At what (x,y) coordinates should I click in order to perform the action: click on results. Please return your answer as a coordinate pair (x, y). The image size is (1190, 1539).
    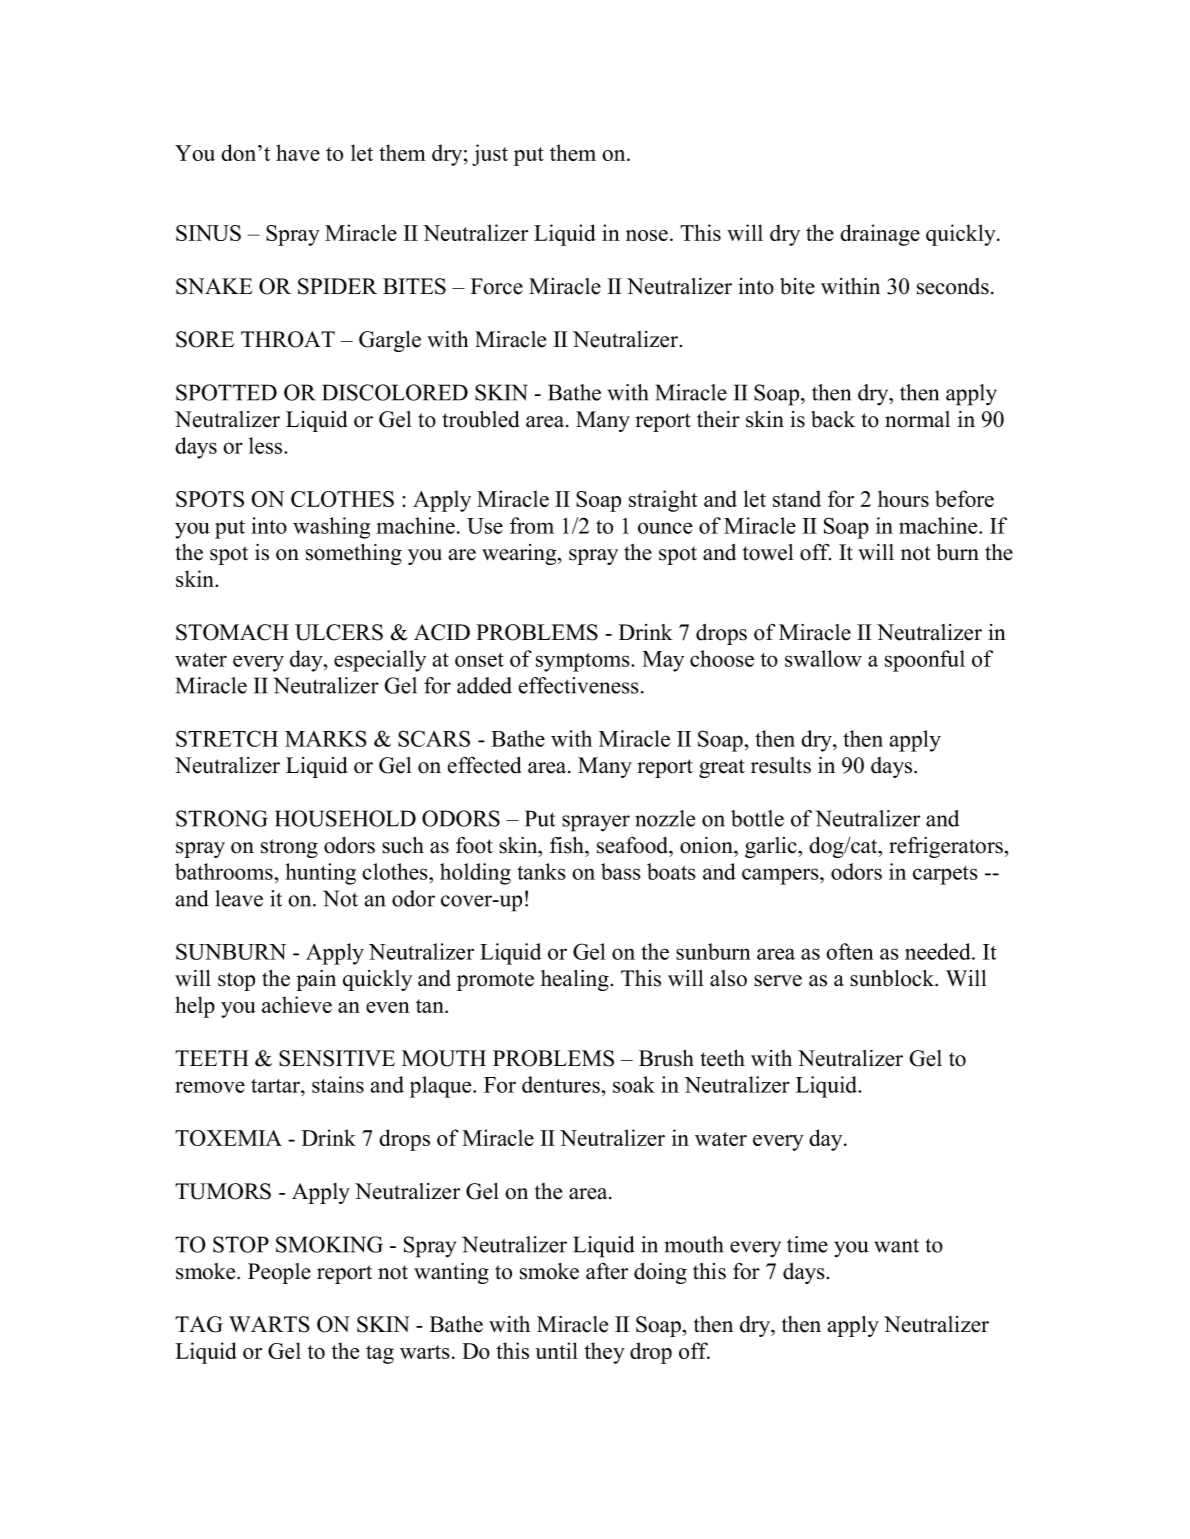
    Looking at the image, I should click on (781, 765).
